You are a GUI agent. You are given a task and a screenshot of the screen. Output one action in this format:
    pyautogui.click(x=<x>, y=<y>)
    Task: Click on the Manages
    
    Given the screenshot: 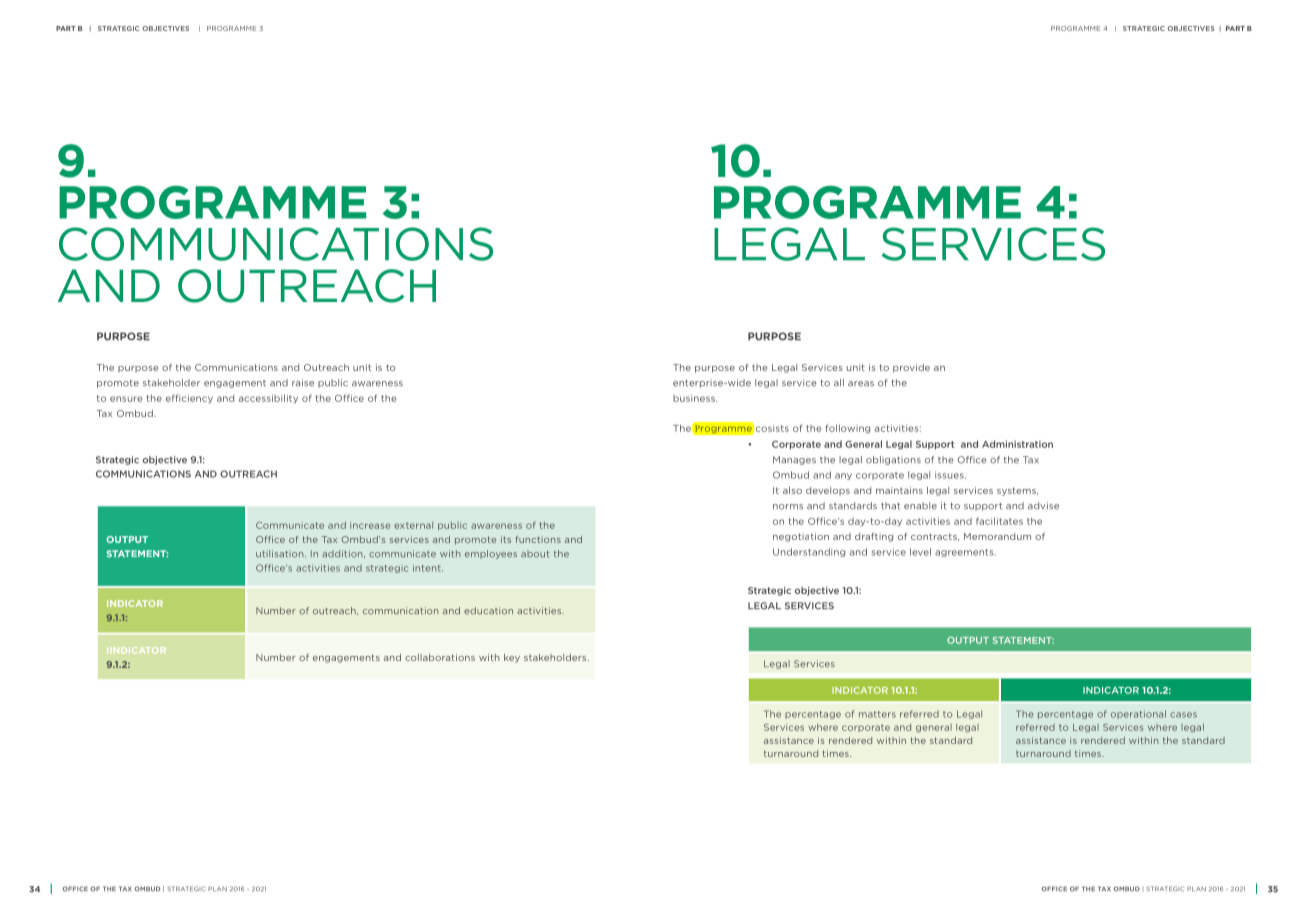 What is the action you would take?
    pyautogui.click(x=794, y=460)
